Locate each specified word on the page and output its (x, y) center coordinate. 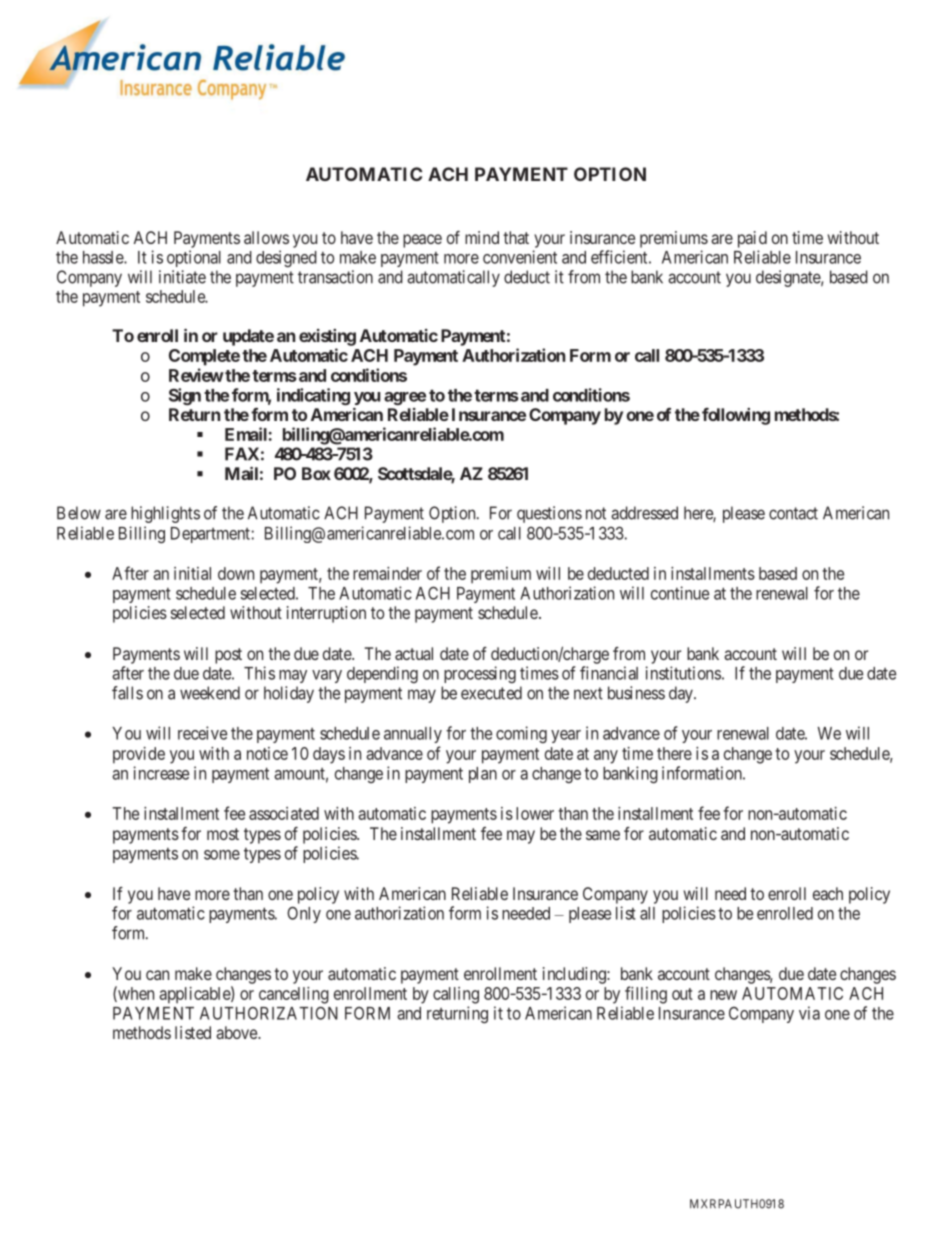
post (228, 656)
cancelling (294, 995)
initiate (182, 277)
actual (414, 653)
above (237, 1032)
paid (752, 239)
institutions (683, 673)
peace (422, 241)
